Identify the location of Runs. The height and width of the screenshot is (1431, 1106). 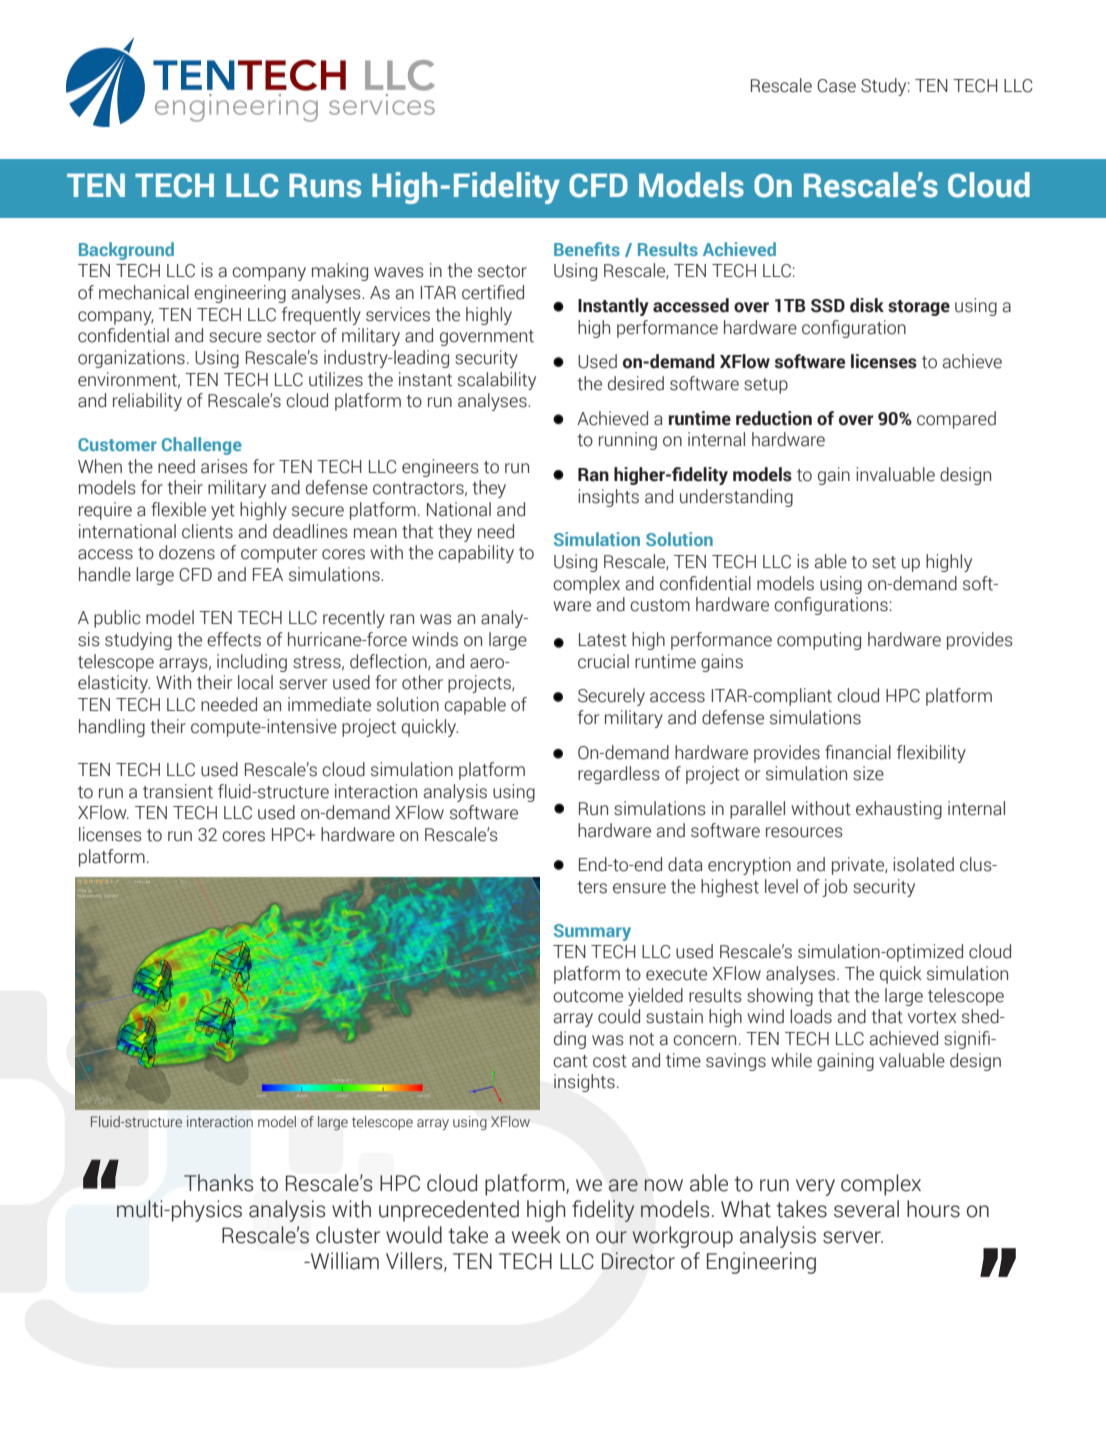
(325, 185).
